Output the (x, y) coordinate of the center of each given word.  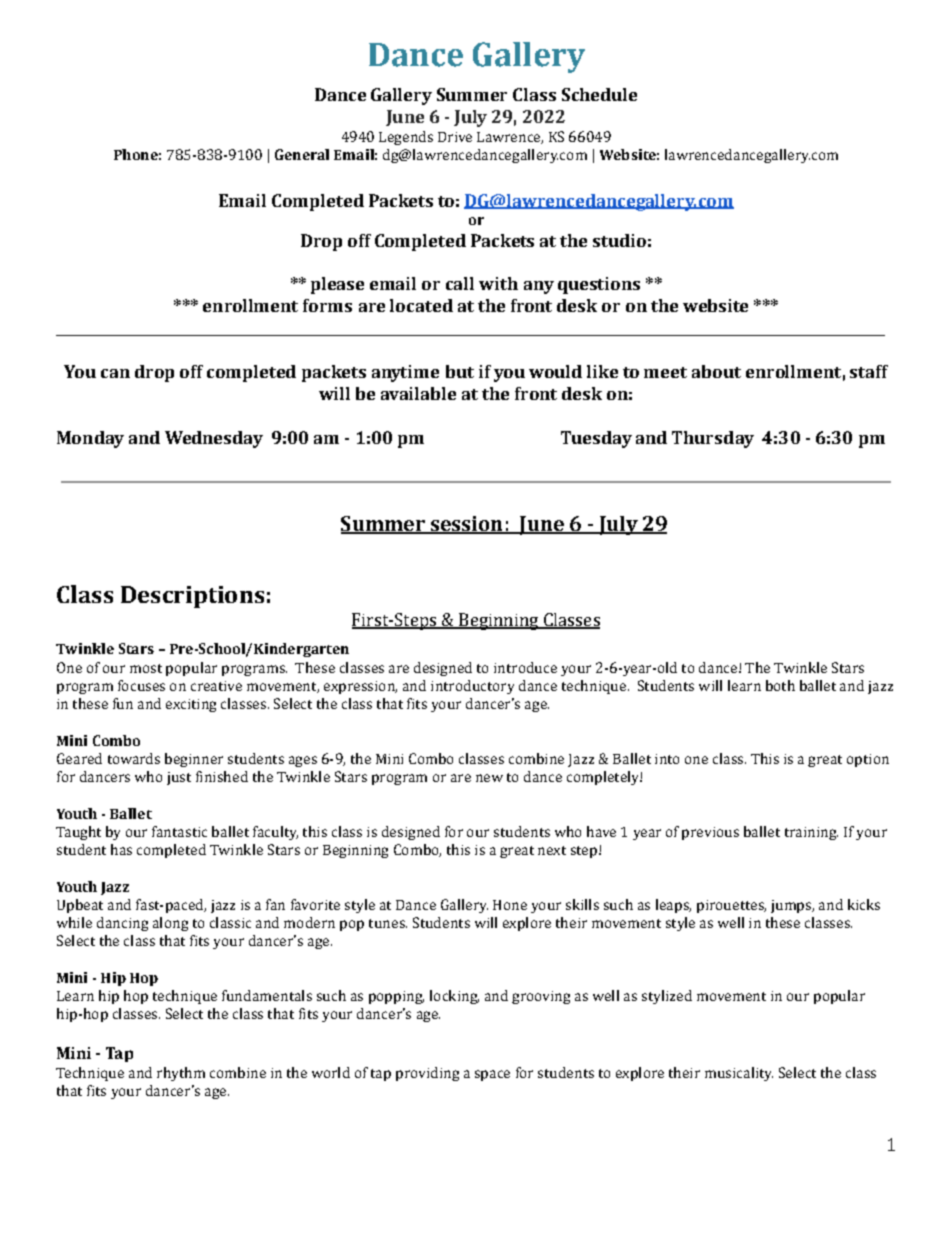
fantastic (179, 831)
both (780, 685)
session (466, 524)
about (716, 371)
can (115, 373)
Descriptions (192, 597)
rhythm (181, 1074)
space (492, 1075)
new (489, 778)
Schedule (599, 94)
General (302, 154)
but (460, 371)
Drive (455, 137)
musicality (739, 1074)
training (811, 833)
